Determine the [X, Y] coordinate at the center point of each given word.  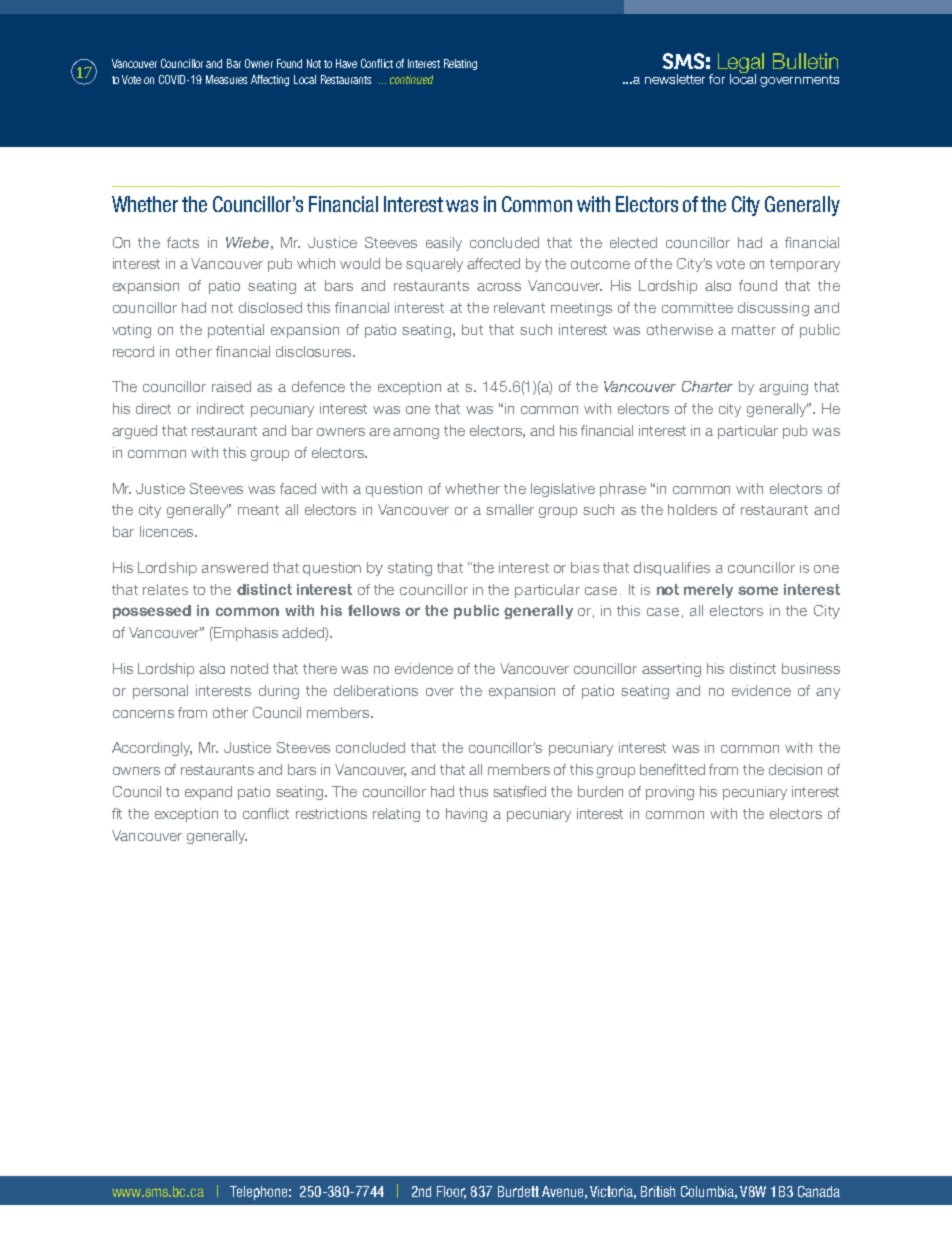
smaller [510, 509]
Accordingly [152, 749]
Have [346, 63]
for [717, 79]
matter [754, 330]
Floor [451, 1192]
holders [692, 509]
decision [795, 769]
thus [473, 791]
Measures [226, 79]
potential [236, 331]
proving [670, 793]
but [472, 329]
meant [258, 510]
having [466, 815]
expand [208, 793]
